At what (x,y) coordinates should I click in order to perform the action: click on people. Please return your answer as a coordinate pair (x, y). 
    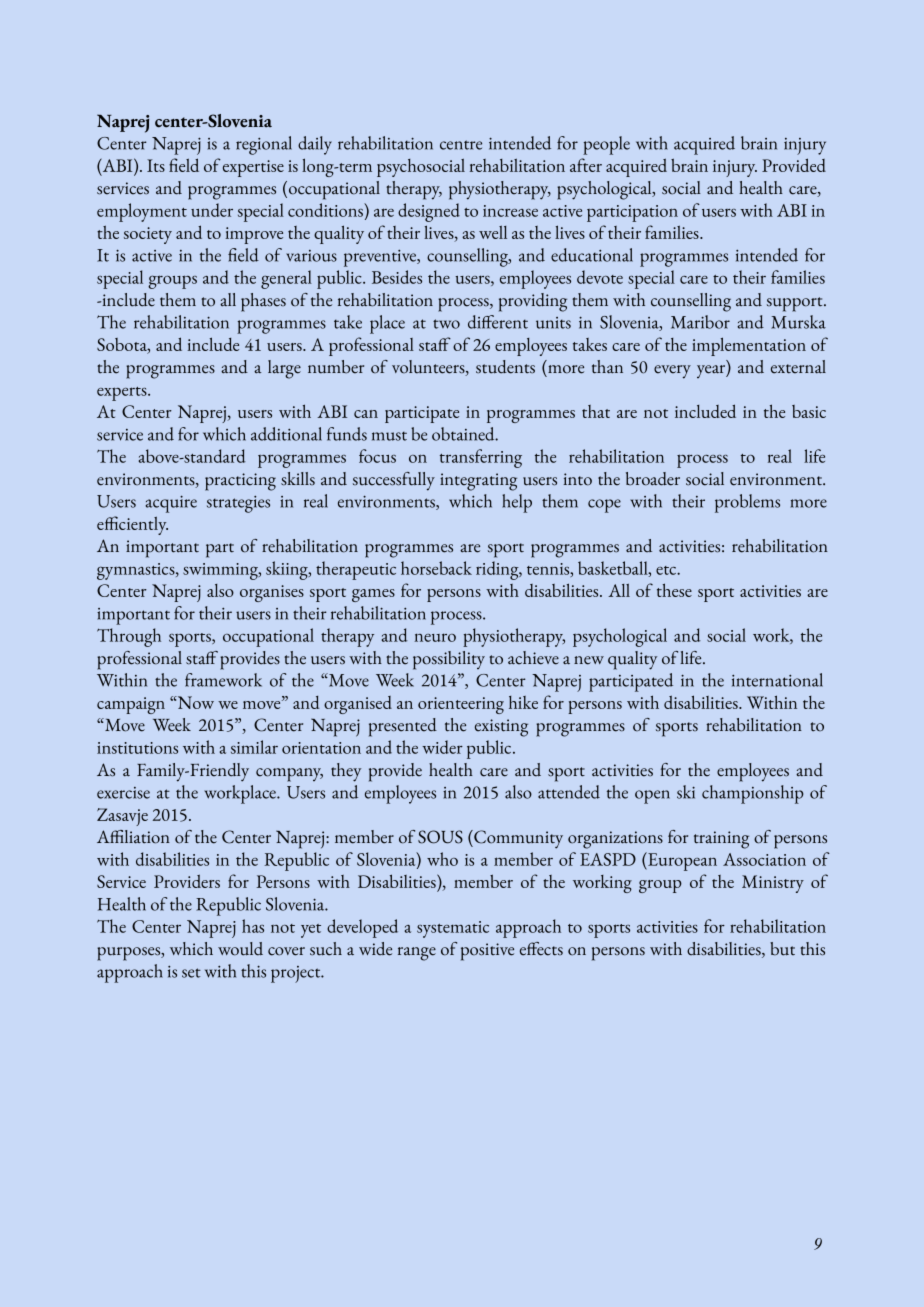
    Looking at the image, I should click on (606, 145).
